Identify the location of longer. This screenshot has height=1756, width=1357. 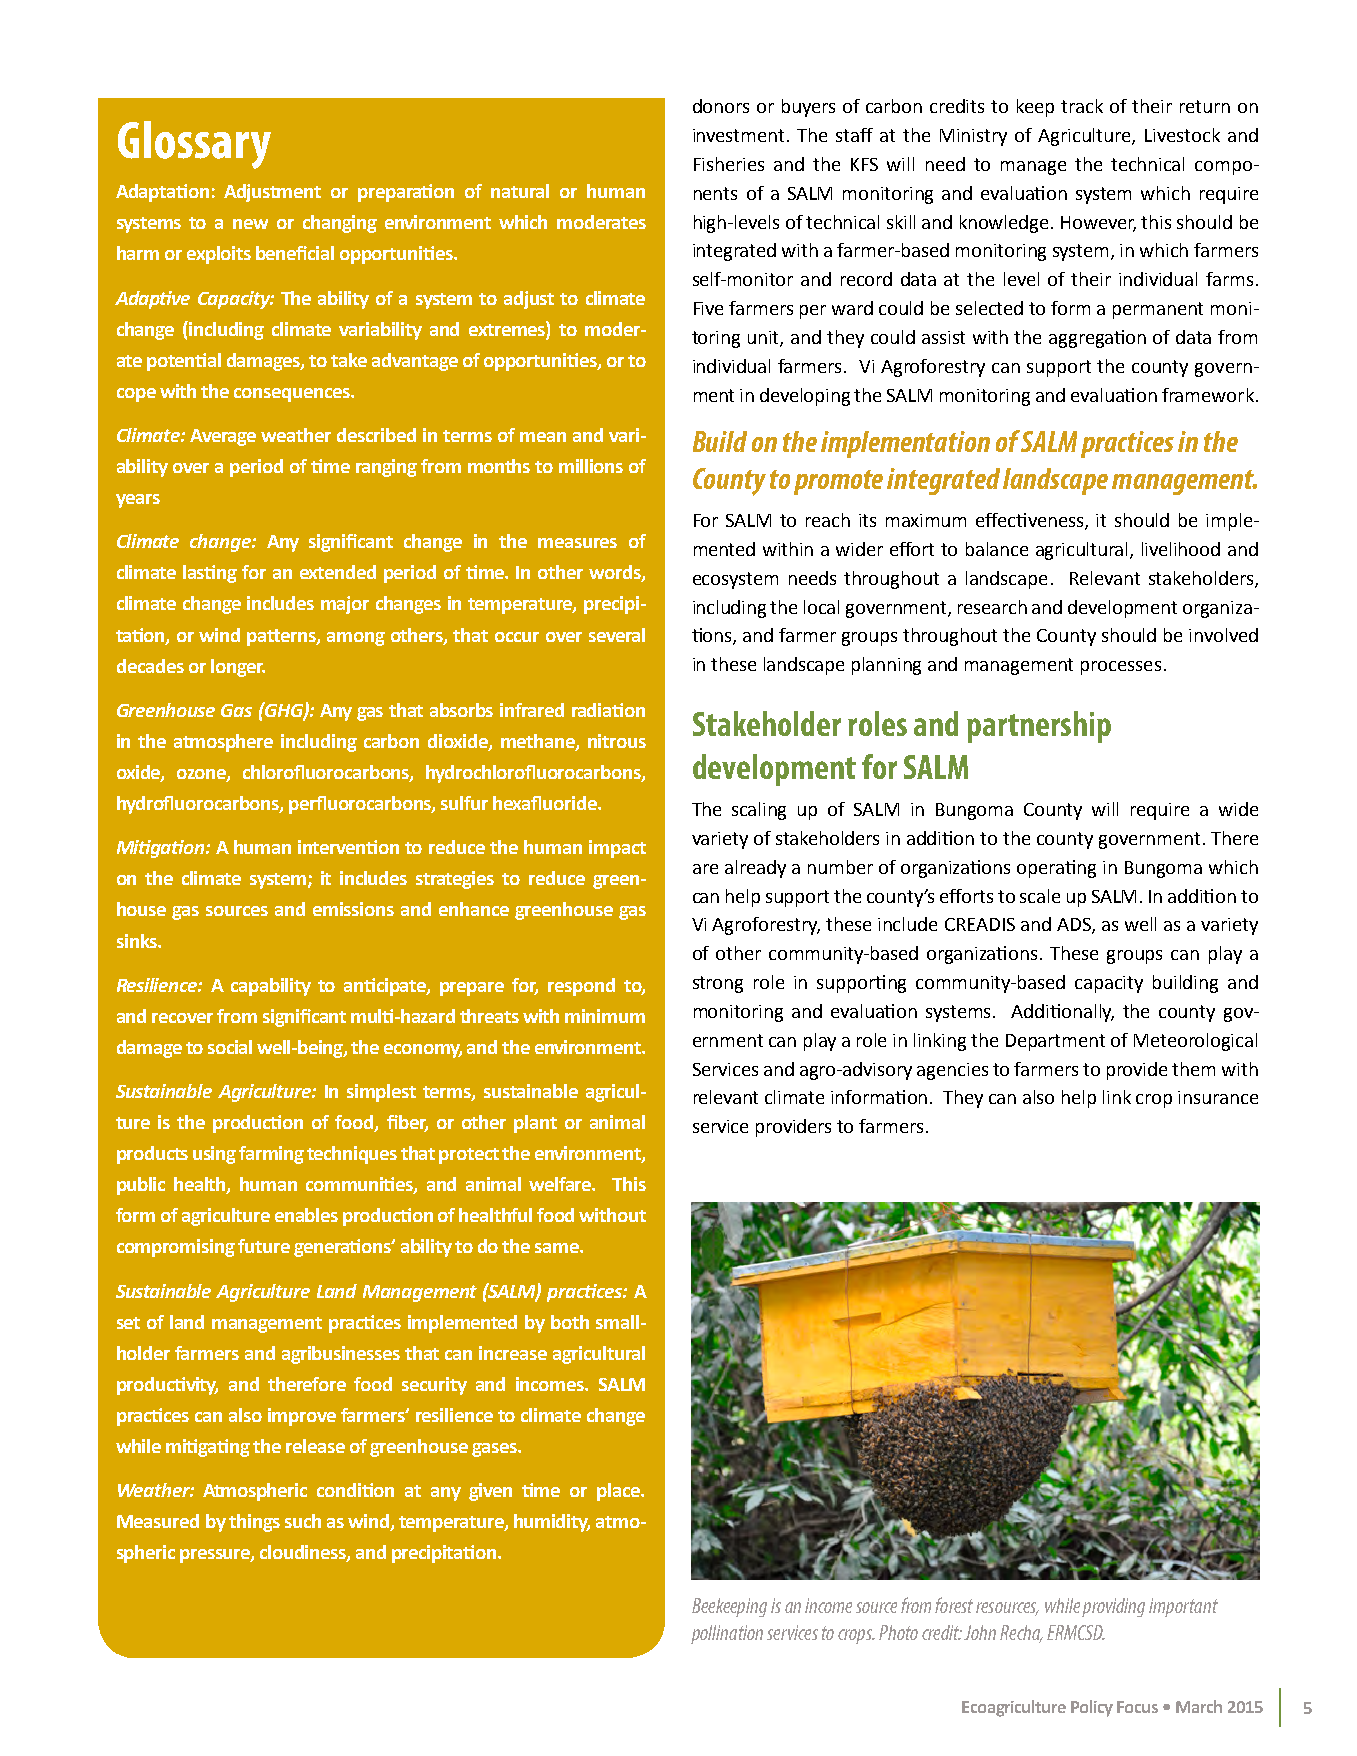
(238, 668).
